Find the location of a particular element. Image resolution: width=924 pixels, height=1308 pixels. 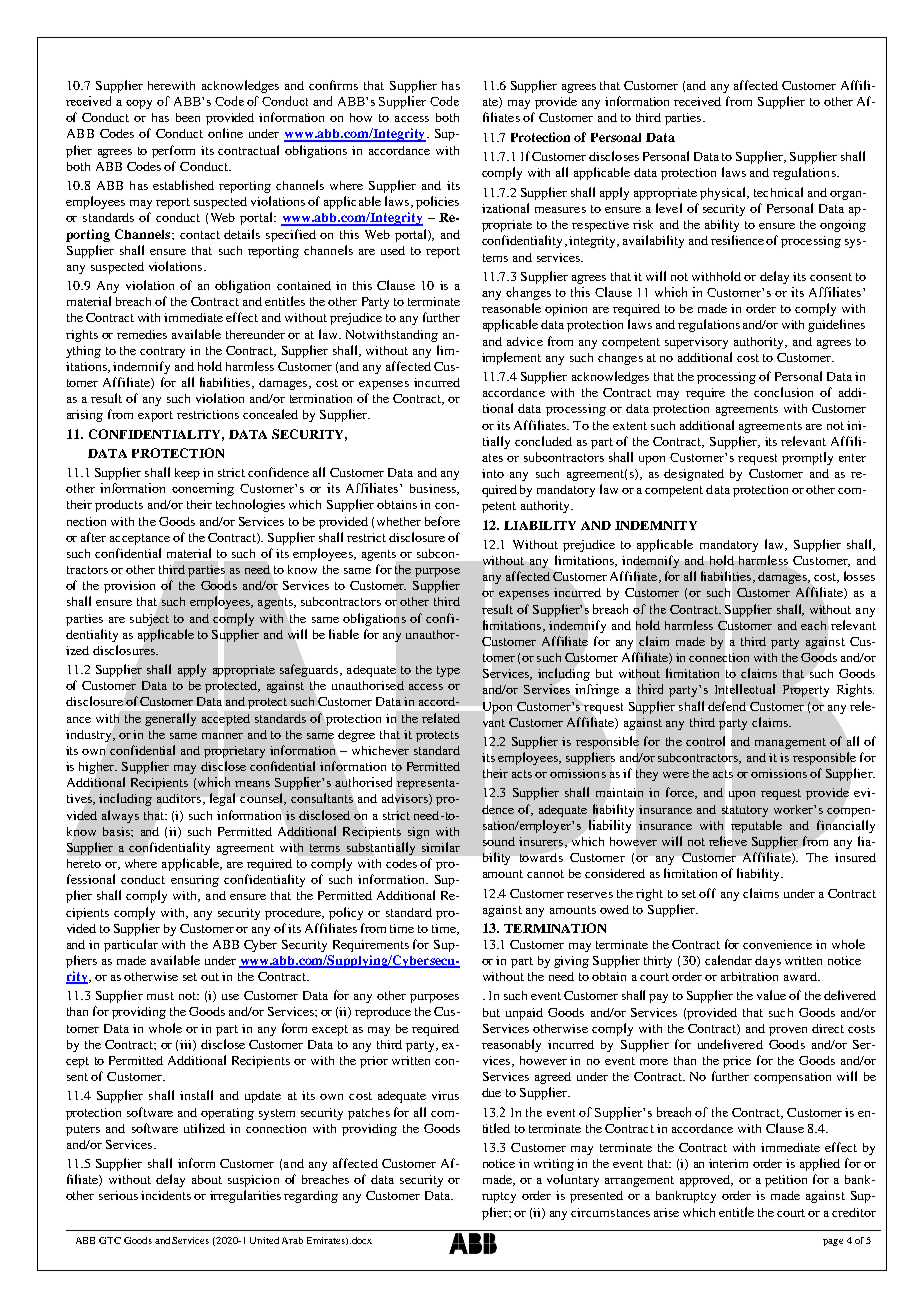

incidents is located at coordinates (166, 1195).
